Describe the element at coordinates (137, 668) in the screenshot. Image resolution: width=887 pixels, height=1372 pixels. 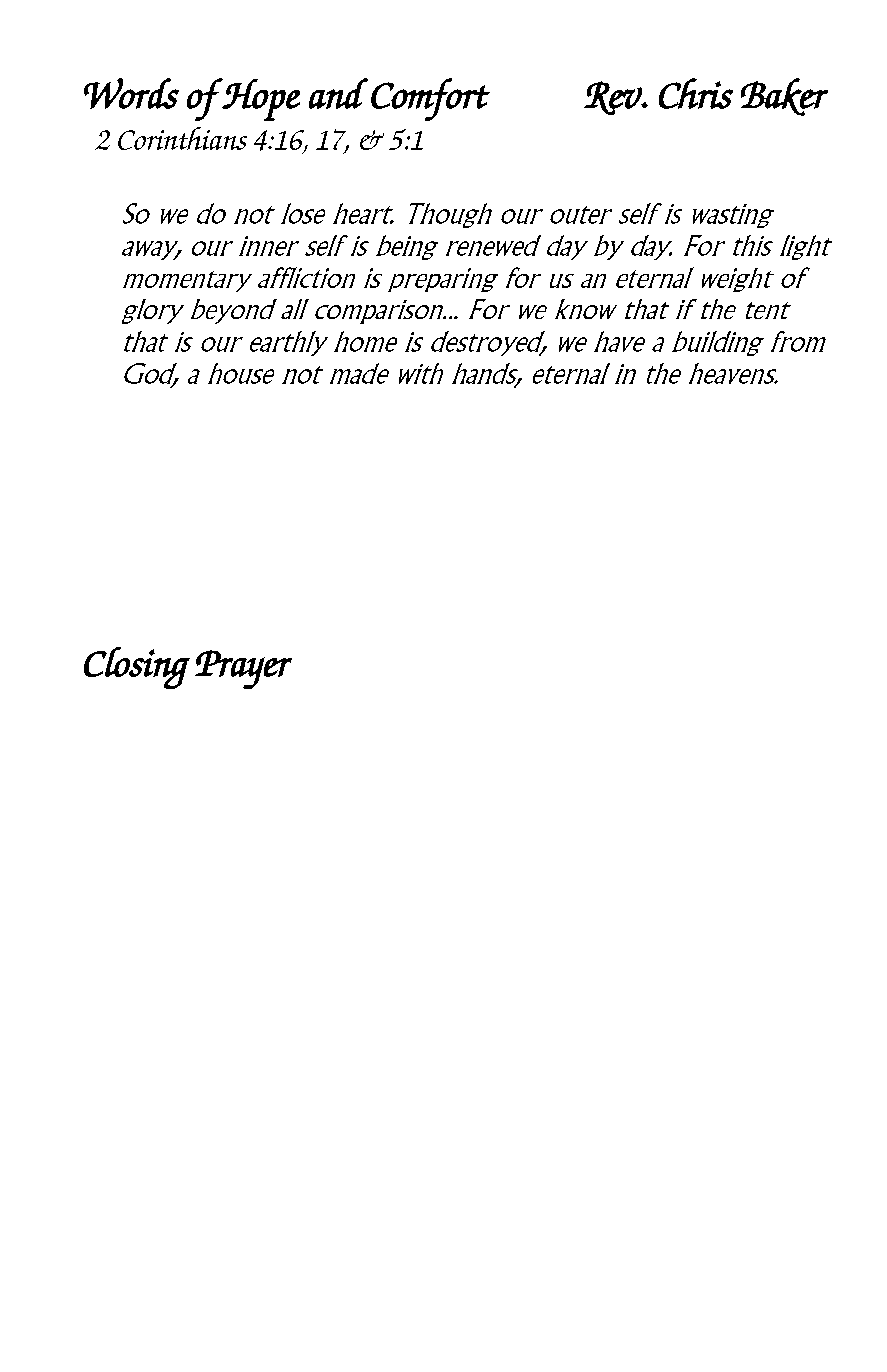
I see `Closing` at that location.
